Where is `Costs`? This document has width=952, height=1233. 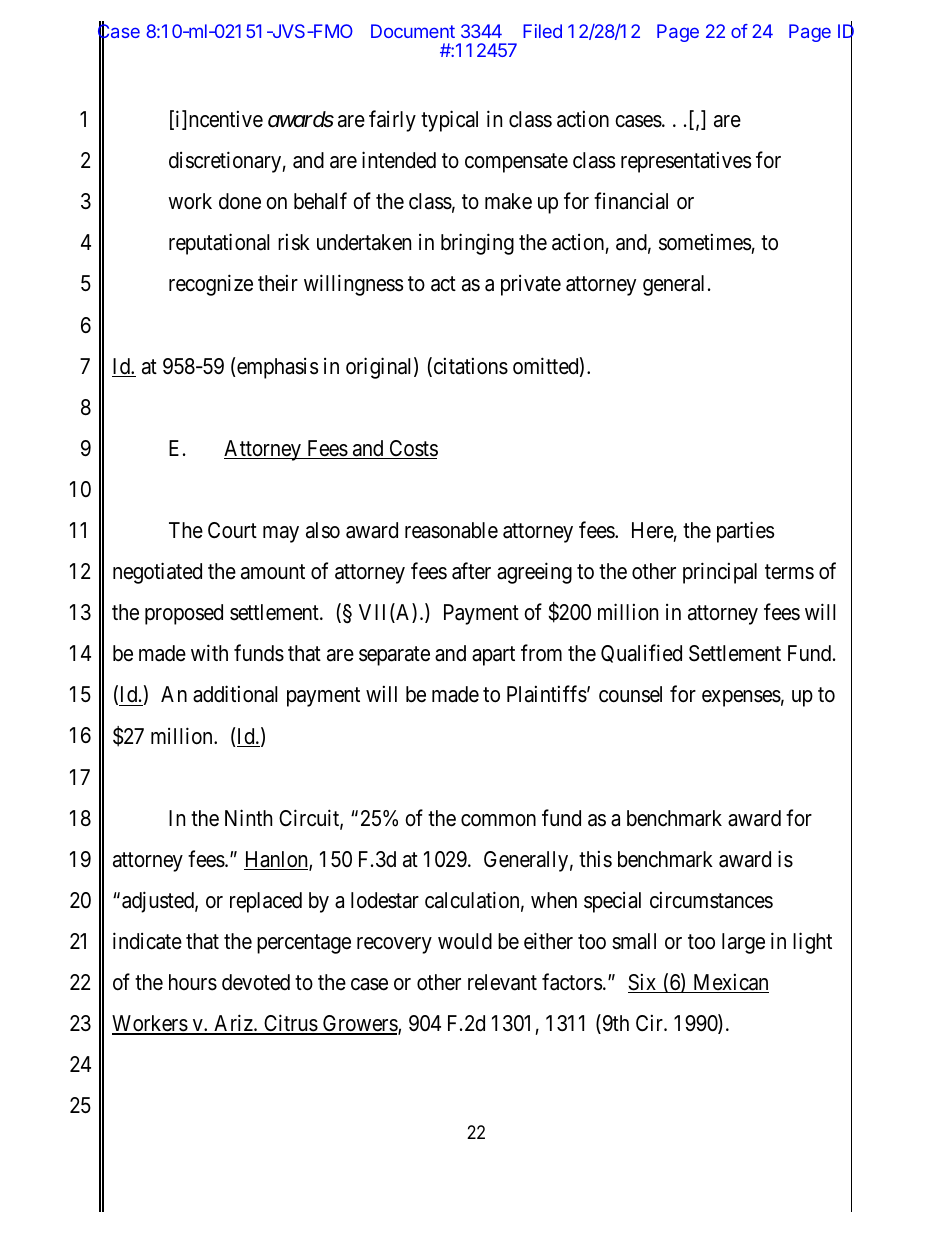
Costs is located at coordinates (412, 449).
